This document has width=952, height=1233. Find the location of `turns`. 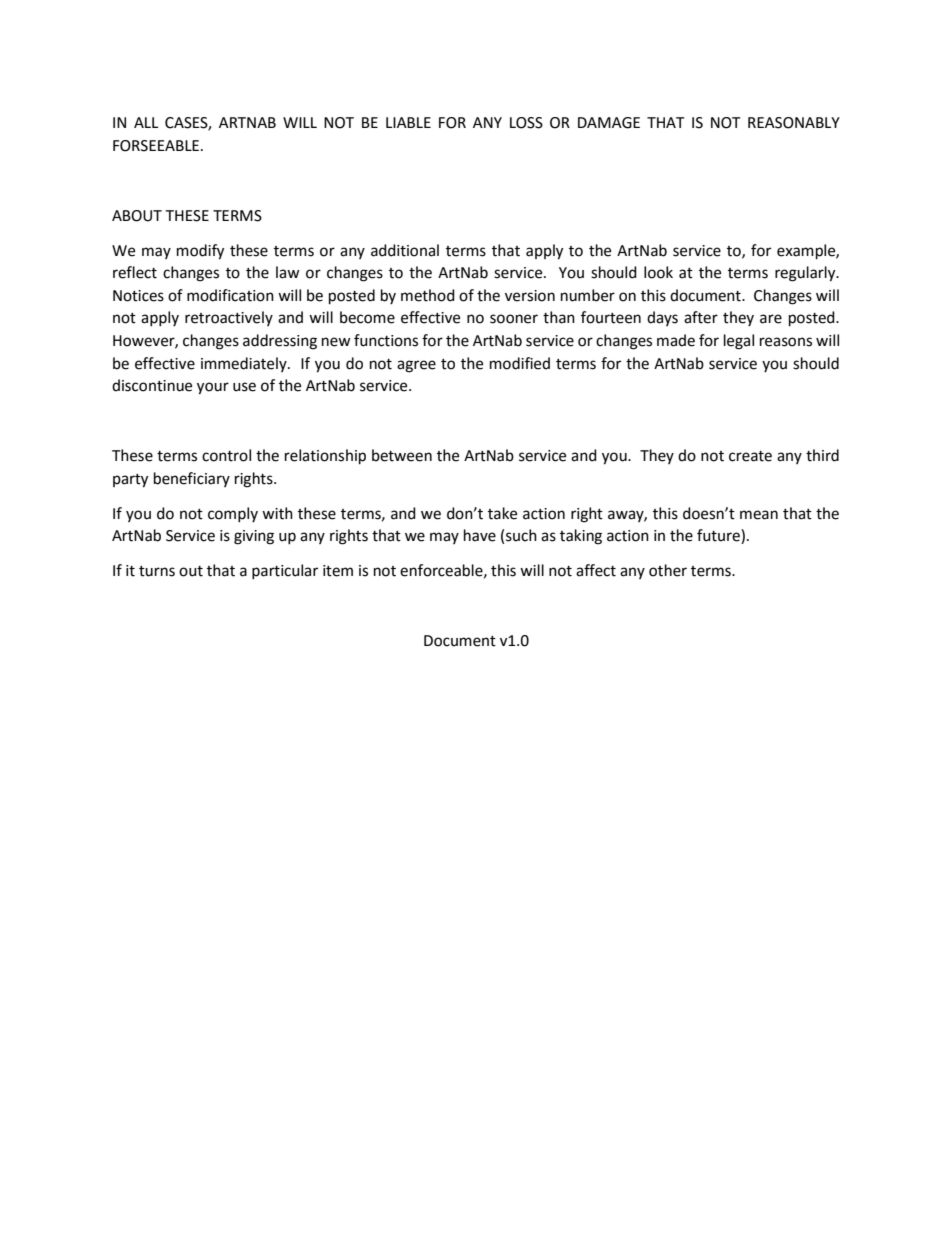

turns is located at coordinates (157, 571).
